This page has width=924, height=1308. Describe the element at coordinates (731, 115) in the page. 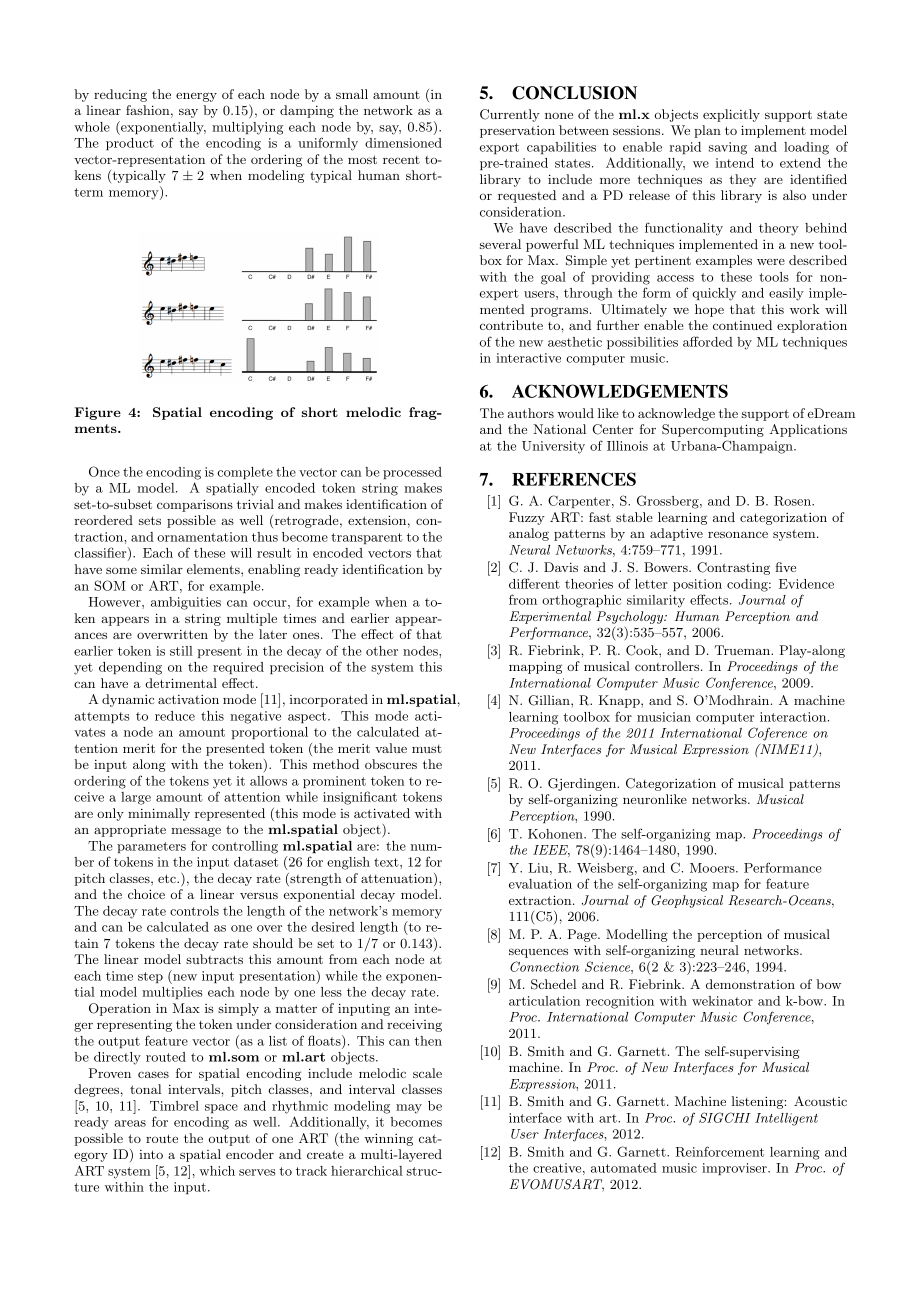

I see `explicitly` at that location.
